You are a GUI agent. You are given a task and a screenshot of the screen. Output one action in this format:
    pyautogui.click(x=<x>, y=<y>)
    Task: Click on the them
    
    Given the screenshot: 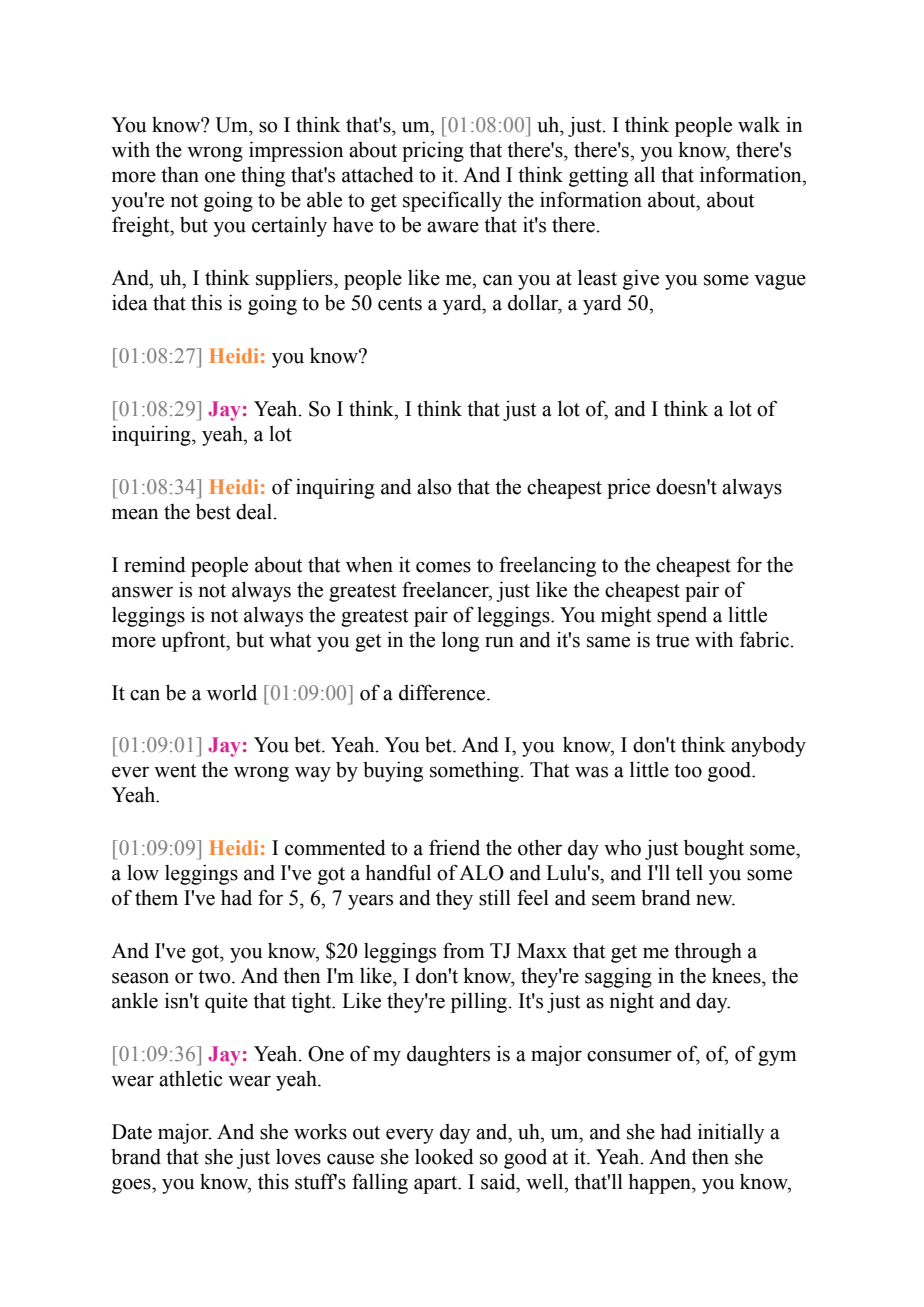 What is the action you would take?
    pyautogui.click(x=156, y=898)
